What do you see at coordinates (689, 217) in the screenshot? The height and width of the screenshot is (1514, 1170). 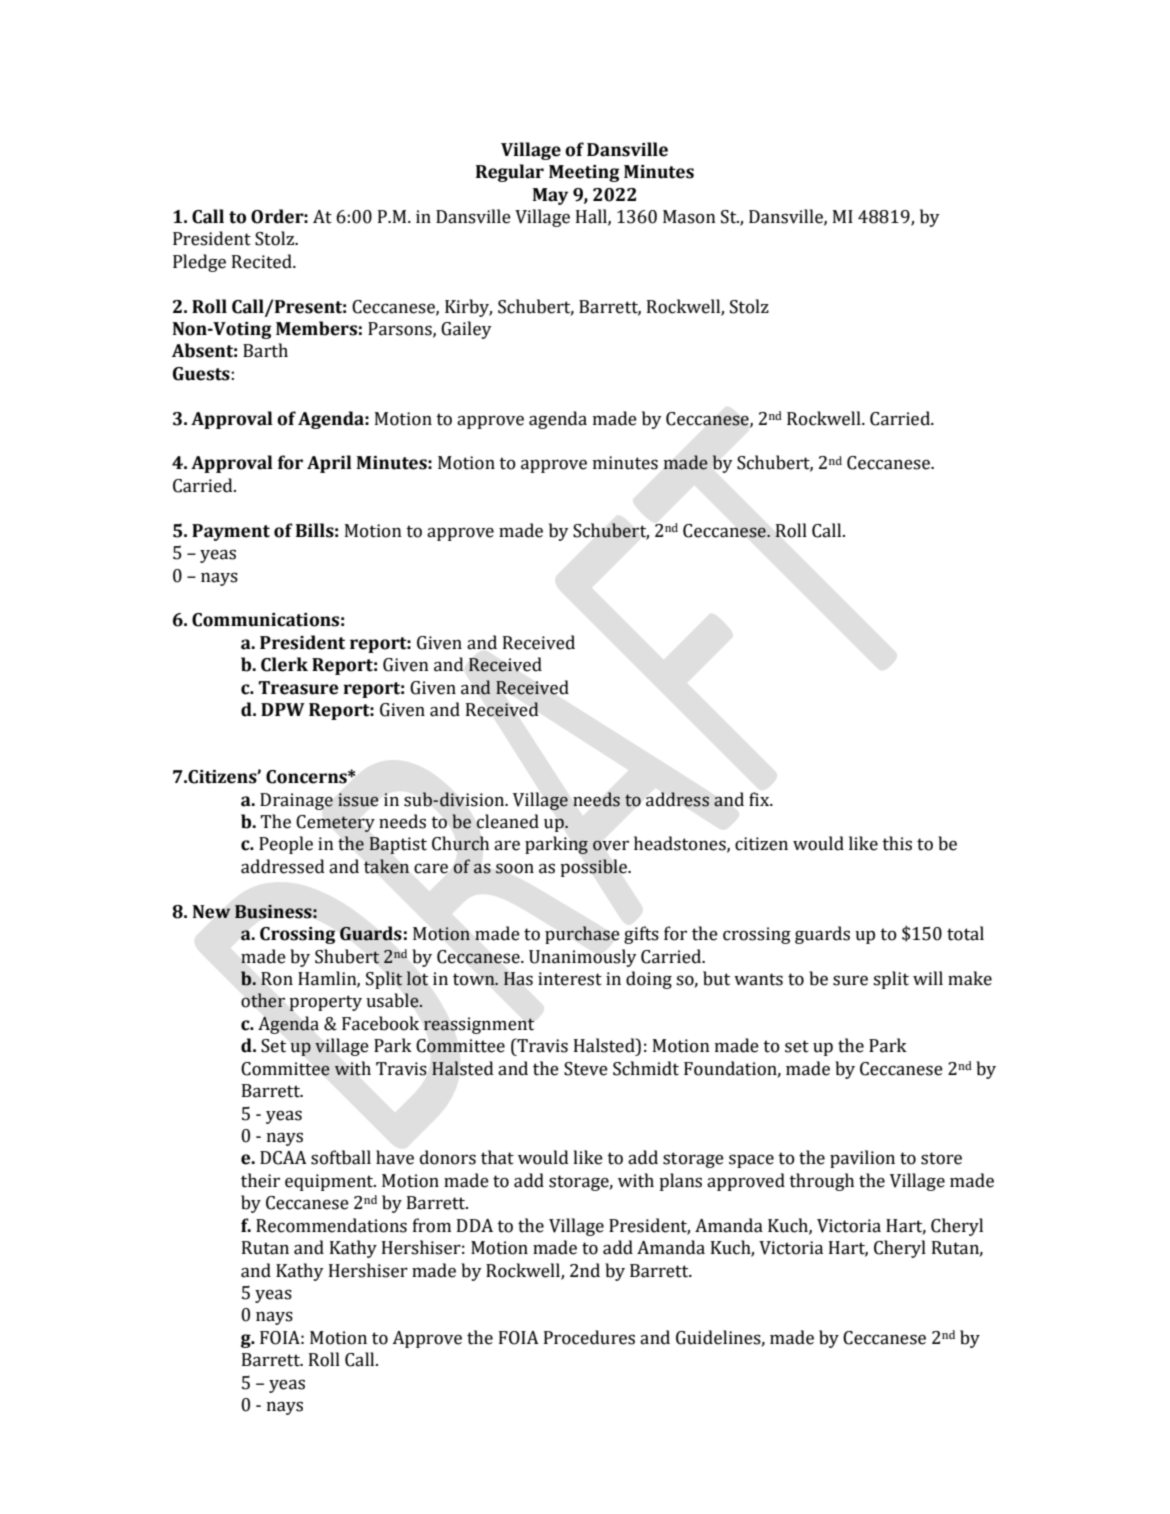 I see `Mason` at bounding box center [689, 217].
